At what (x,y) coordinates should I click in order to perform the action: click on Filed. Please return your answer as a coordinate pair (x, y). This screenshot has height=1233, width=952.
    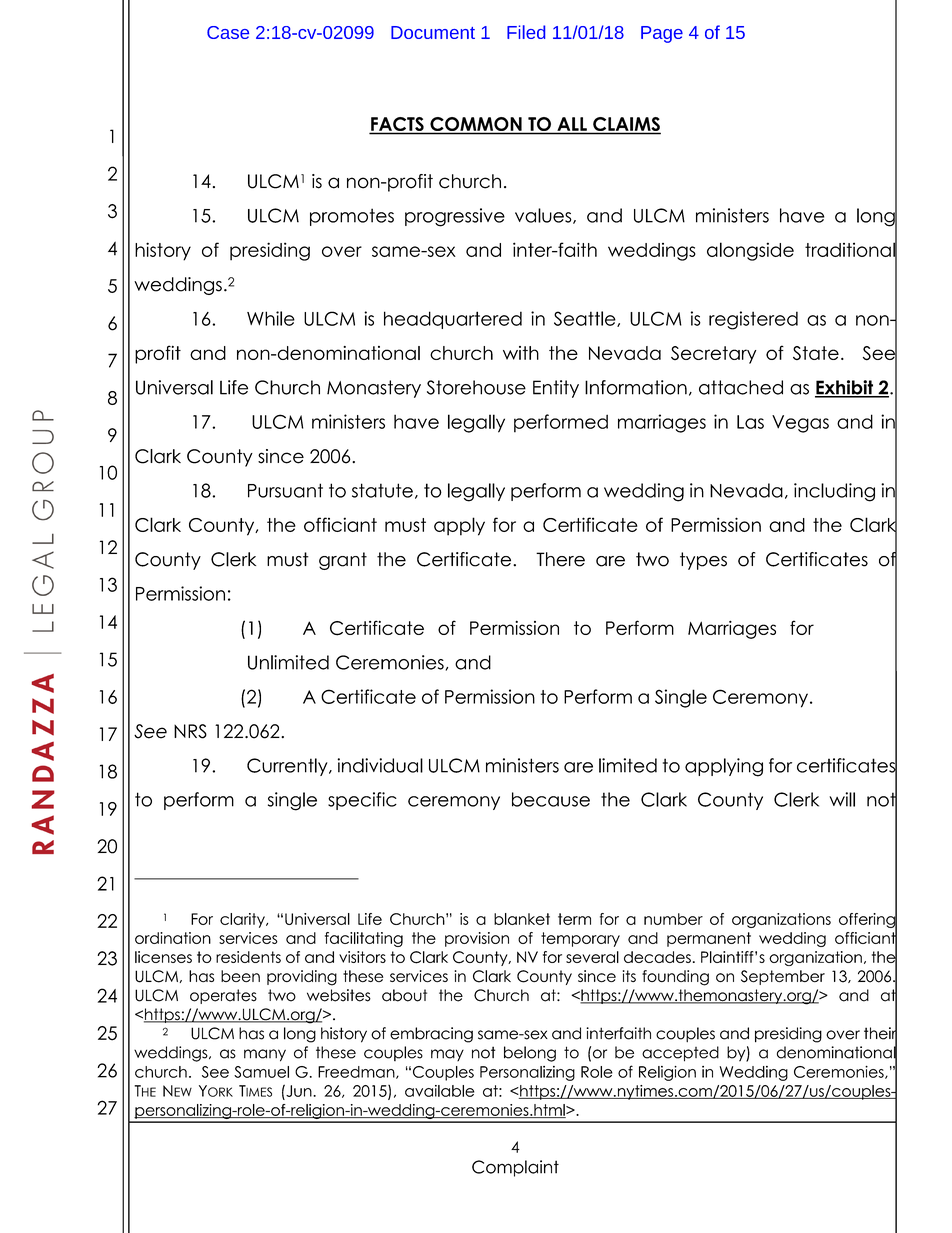
    Looking at the image, I should click on (526, 32).
